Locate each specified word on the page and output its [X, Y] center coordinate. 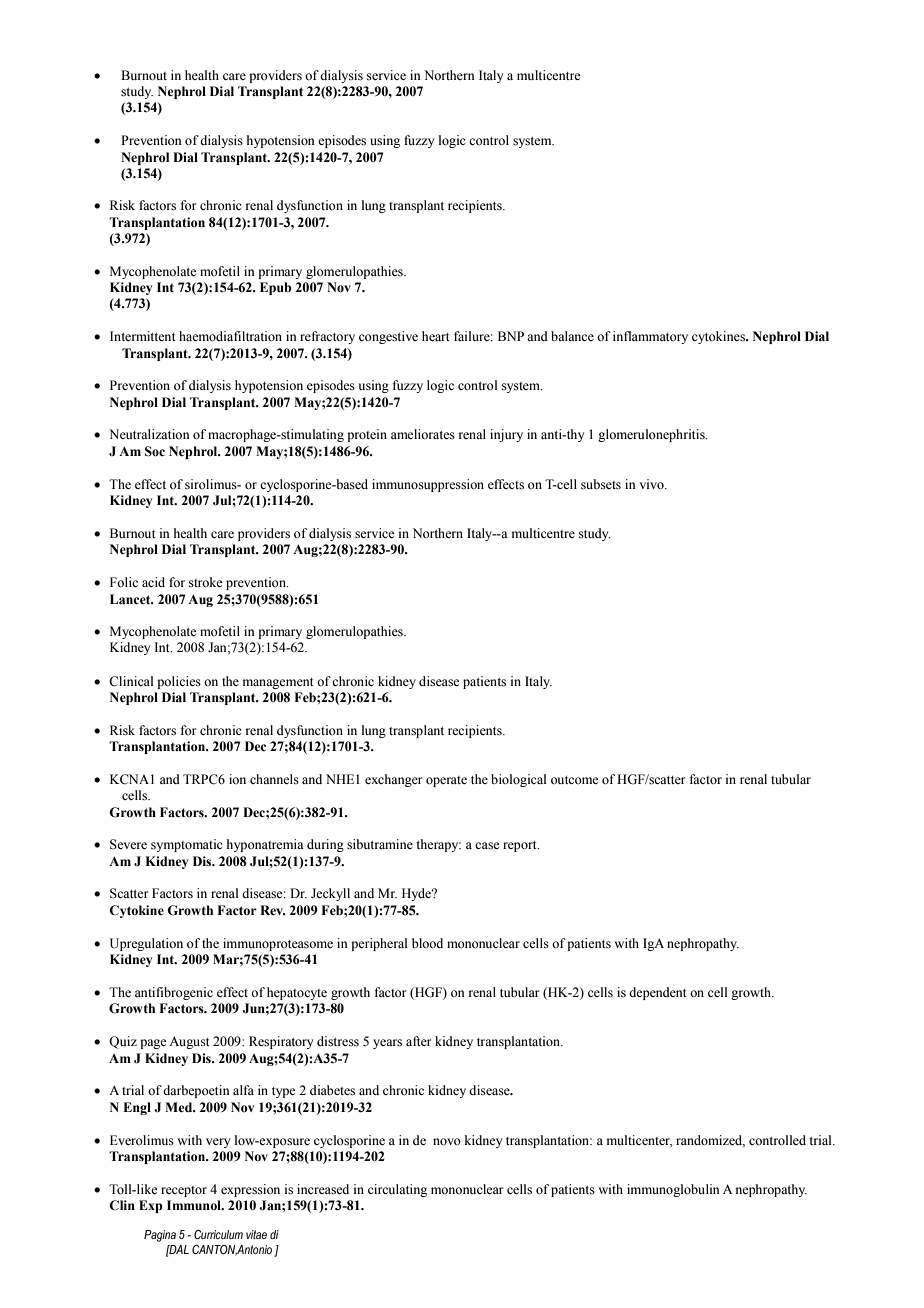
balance [572, 336]
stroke [205, 582]
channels [274, 779]
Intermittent [143, 336]
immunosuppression [428, 485]
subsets [601, 484]
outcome [574, 780]
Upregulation [146, 944]
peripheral [379, 944]
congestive [388, 337]
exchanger [393, 780]
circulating [397, 1190]
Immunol [195, 1205]
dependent [658, 993]
